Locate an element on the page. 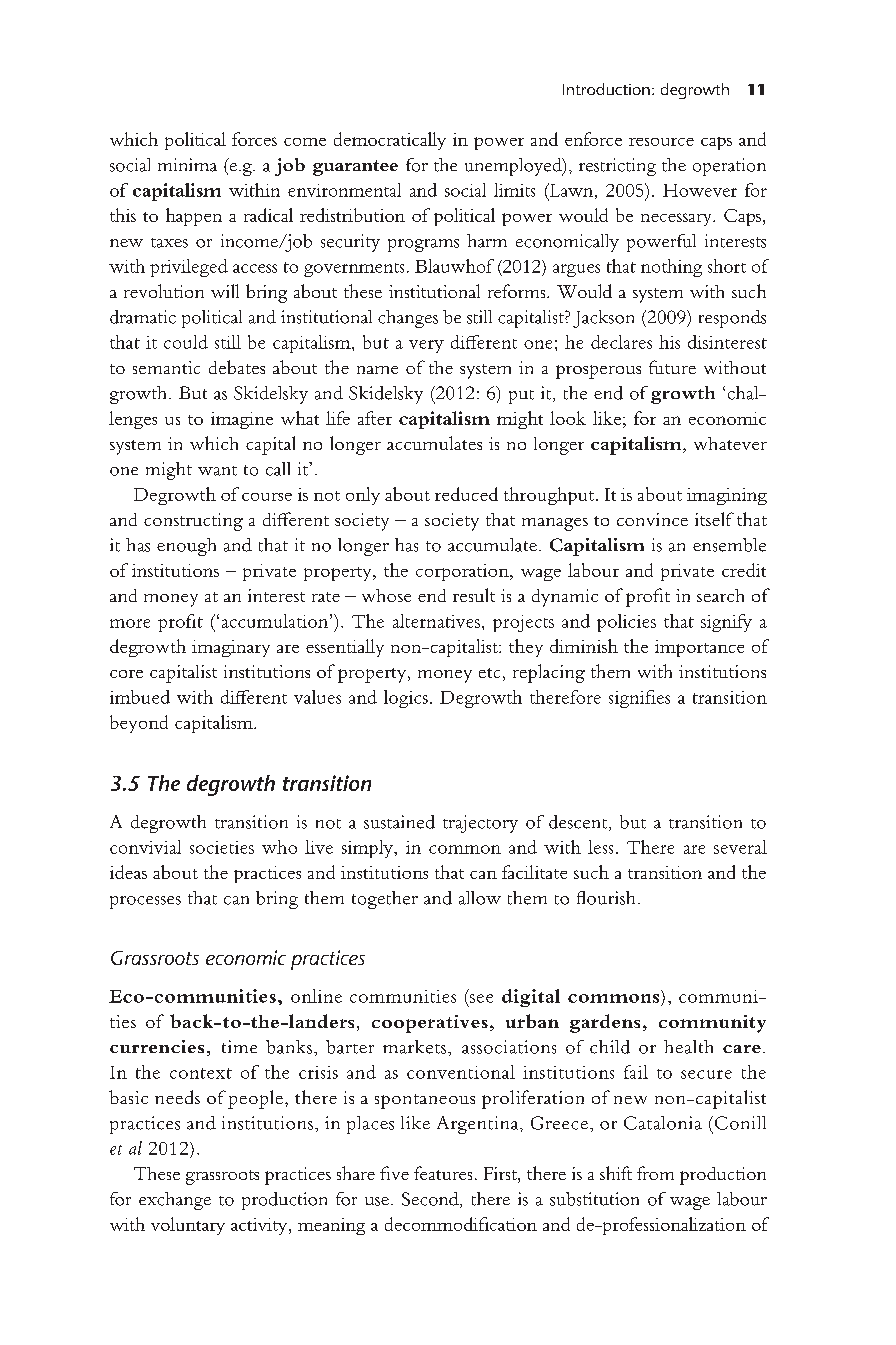 The height and width of the image is (1345, 896). alternatives is located at coordinates (436, 621).
